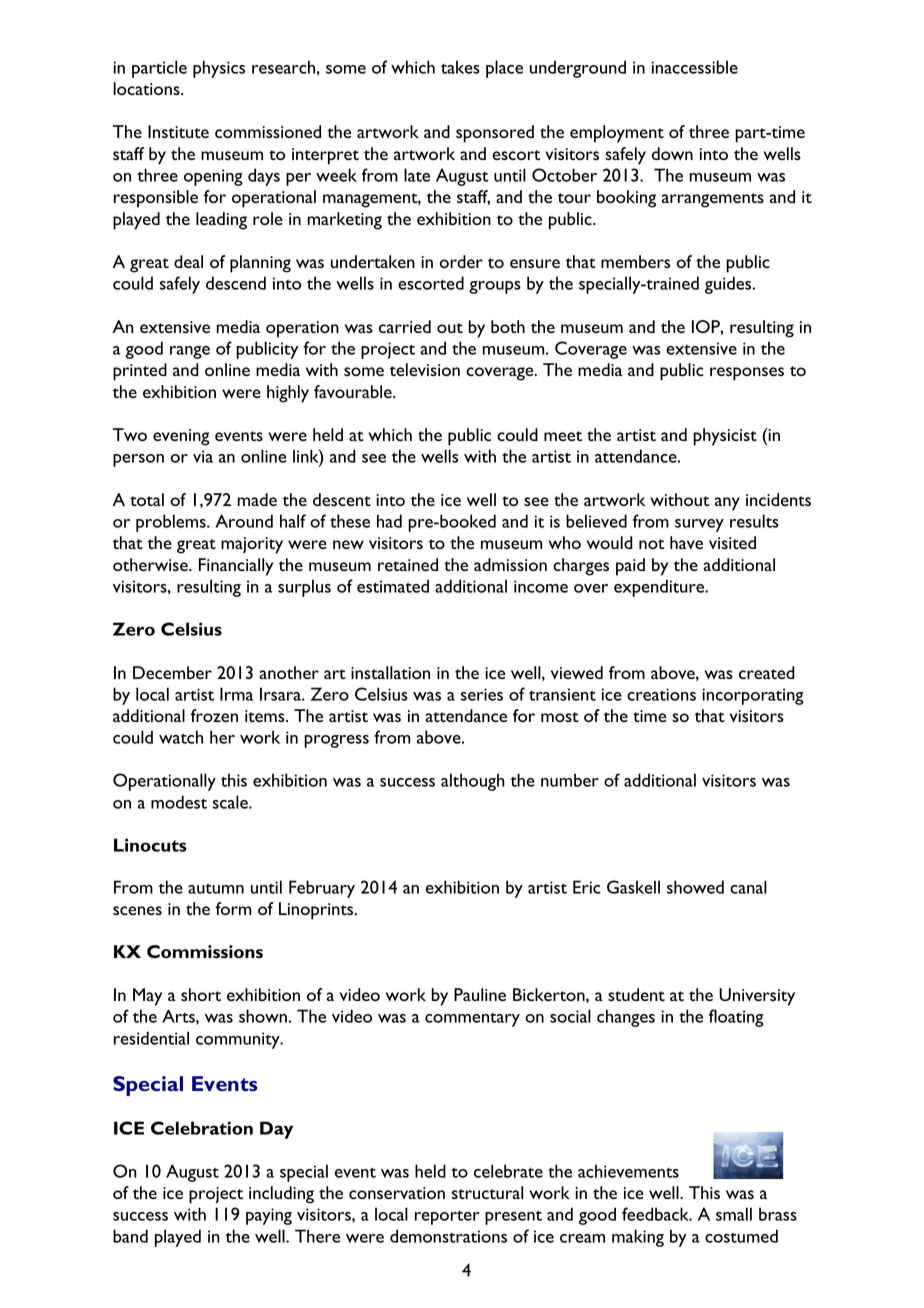 This document has width=924, height=1308. I want to click on floating, so click(736, 1018).
